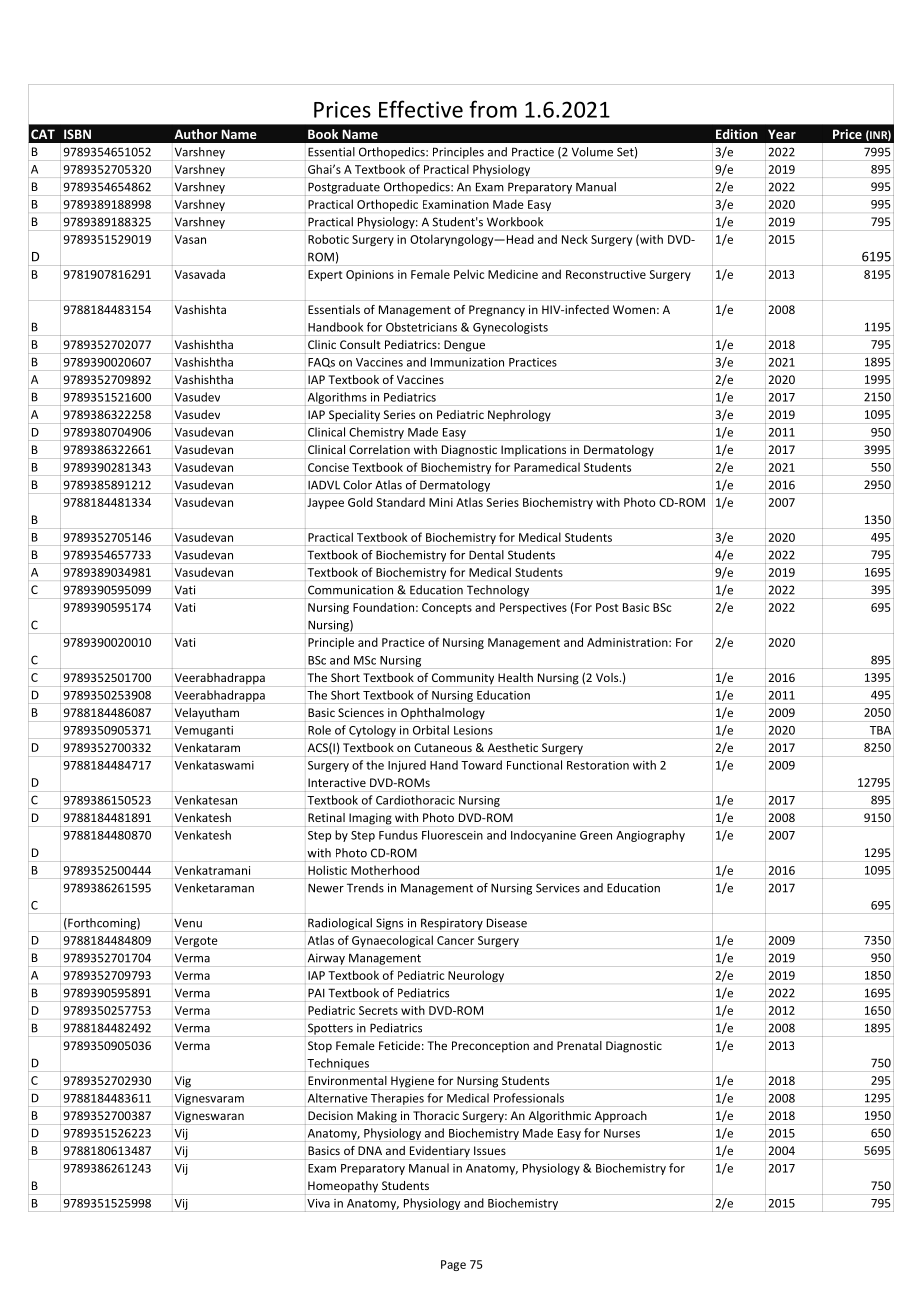 The height and width of the screenshot is (1308, 924). Describe the element at coordinates (782, 134) in the screenshot. I see `Year` at that location.
